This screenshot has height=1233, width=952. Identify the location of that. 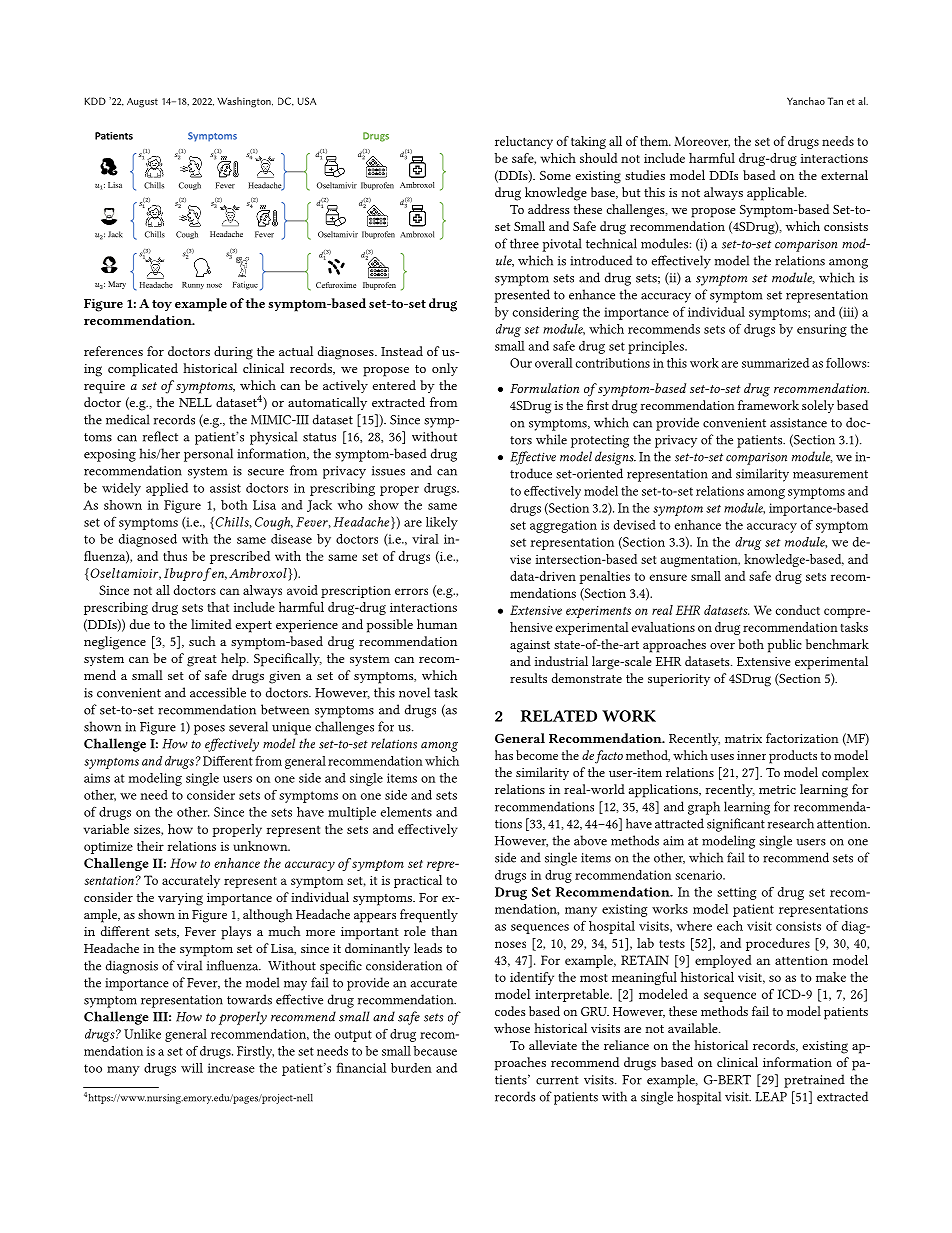
(218, 607).
